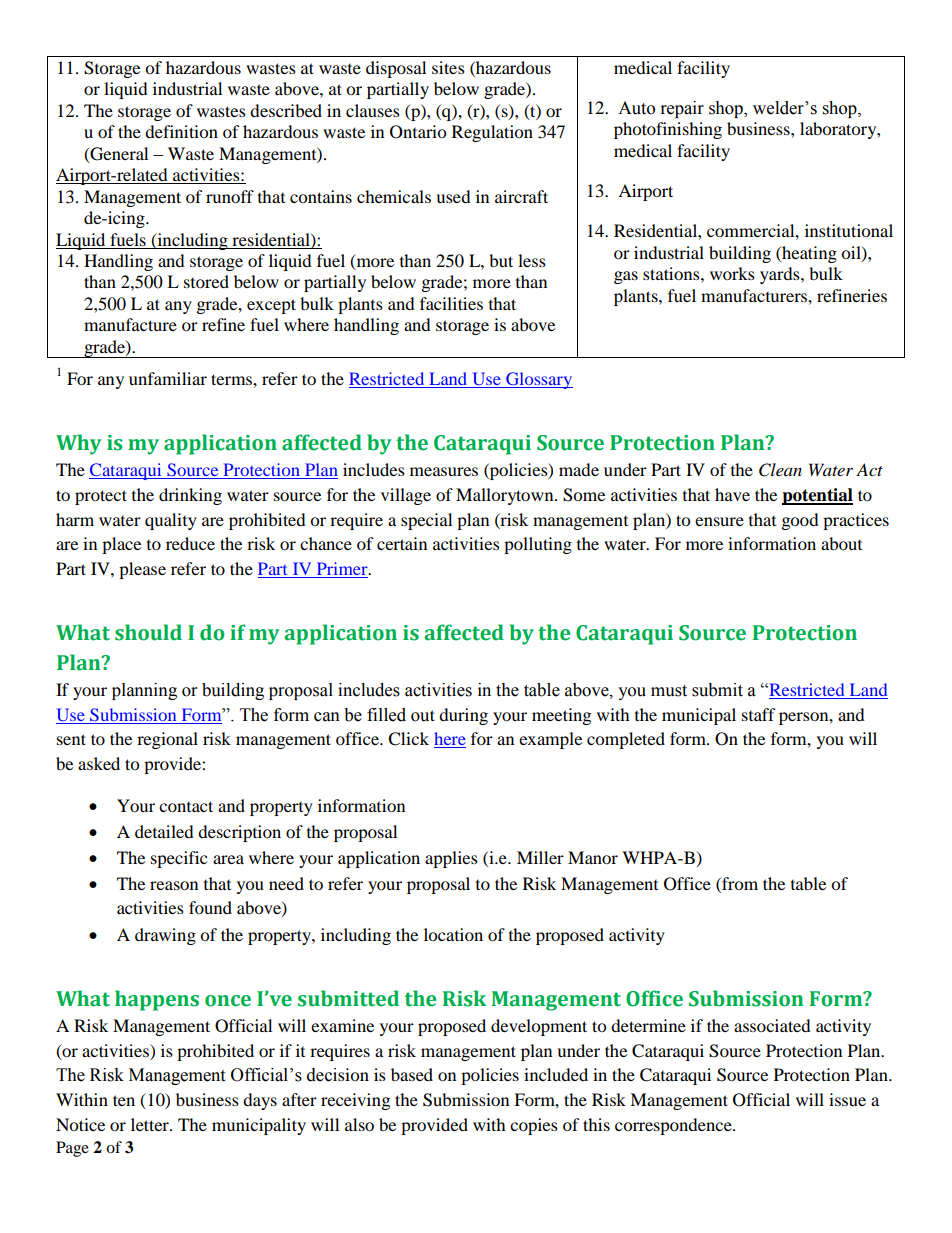  I want to click on specific, so click(179, 859).
